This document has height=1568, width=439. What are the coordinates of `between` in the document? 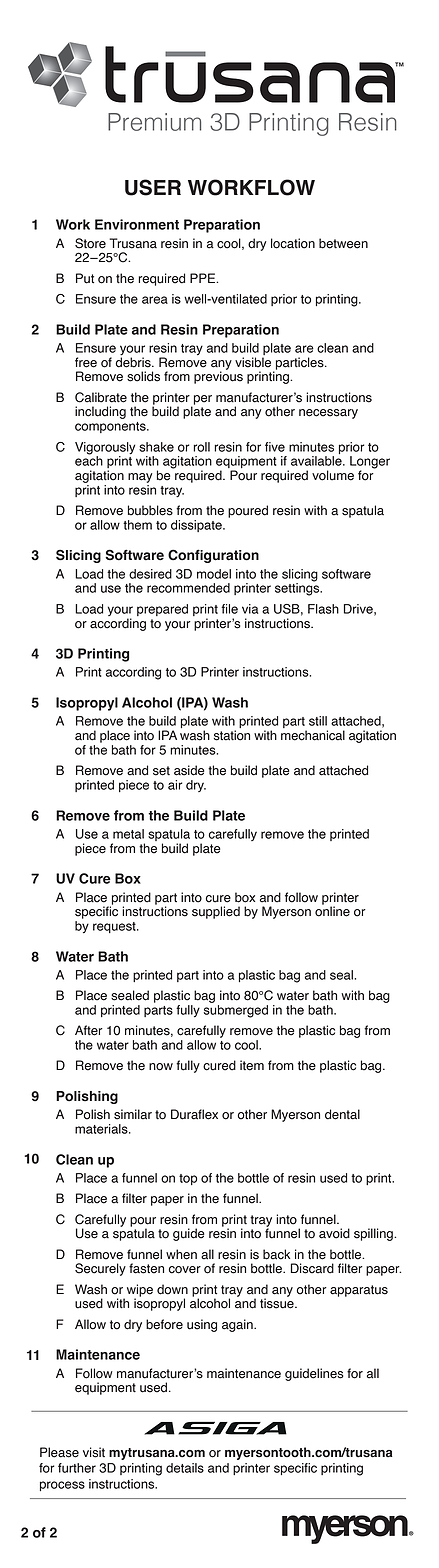 It's located at (343, 243).
